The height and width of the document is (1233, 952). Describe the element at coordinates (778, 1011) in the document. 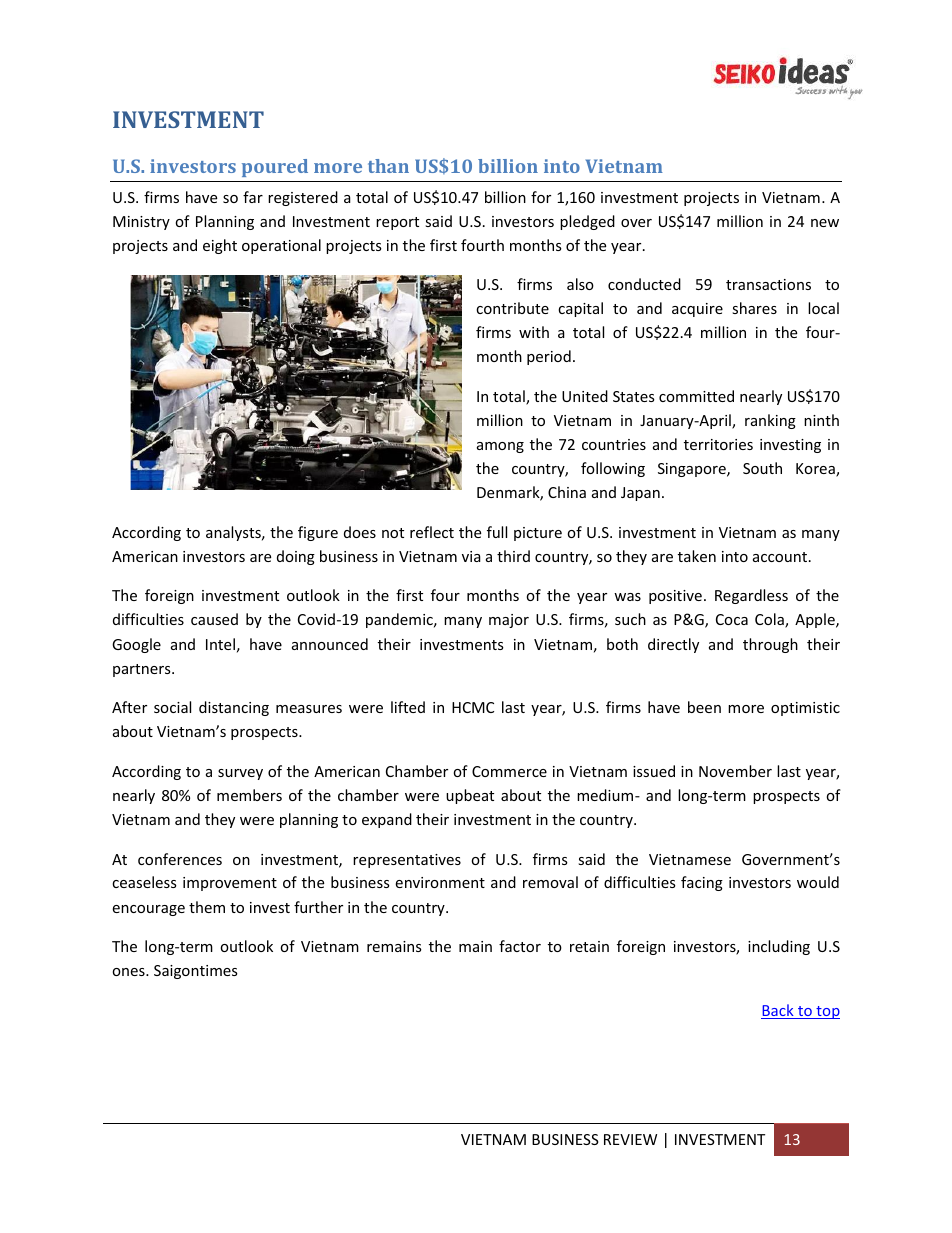

I see `Back` at that location.
